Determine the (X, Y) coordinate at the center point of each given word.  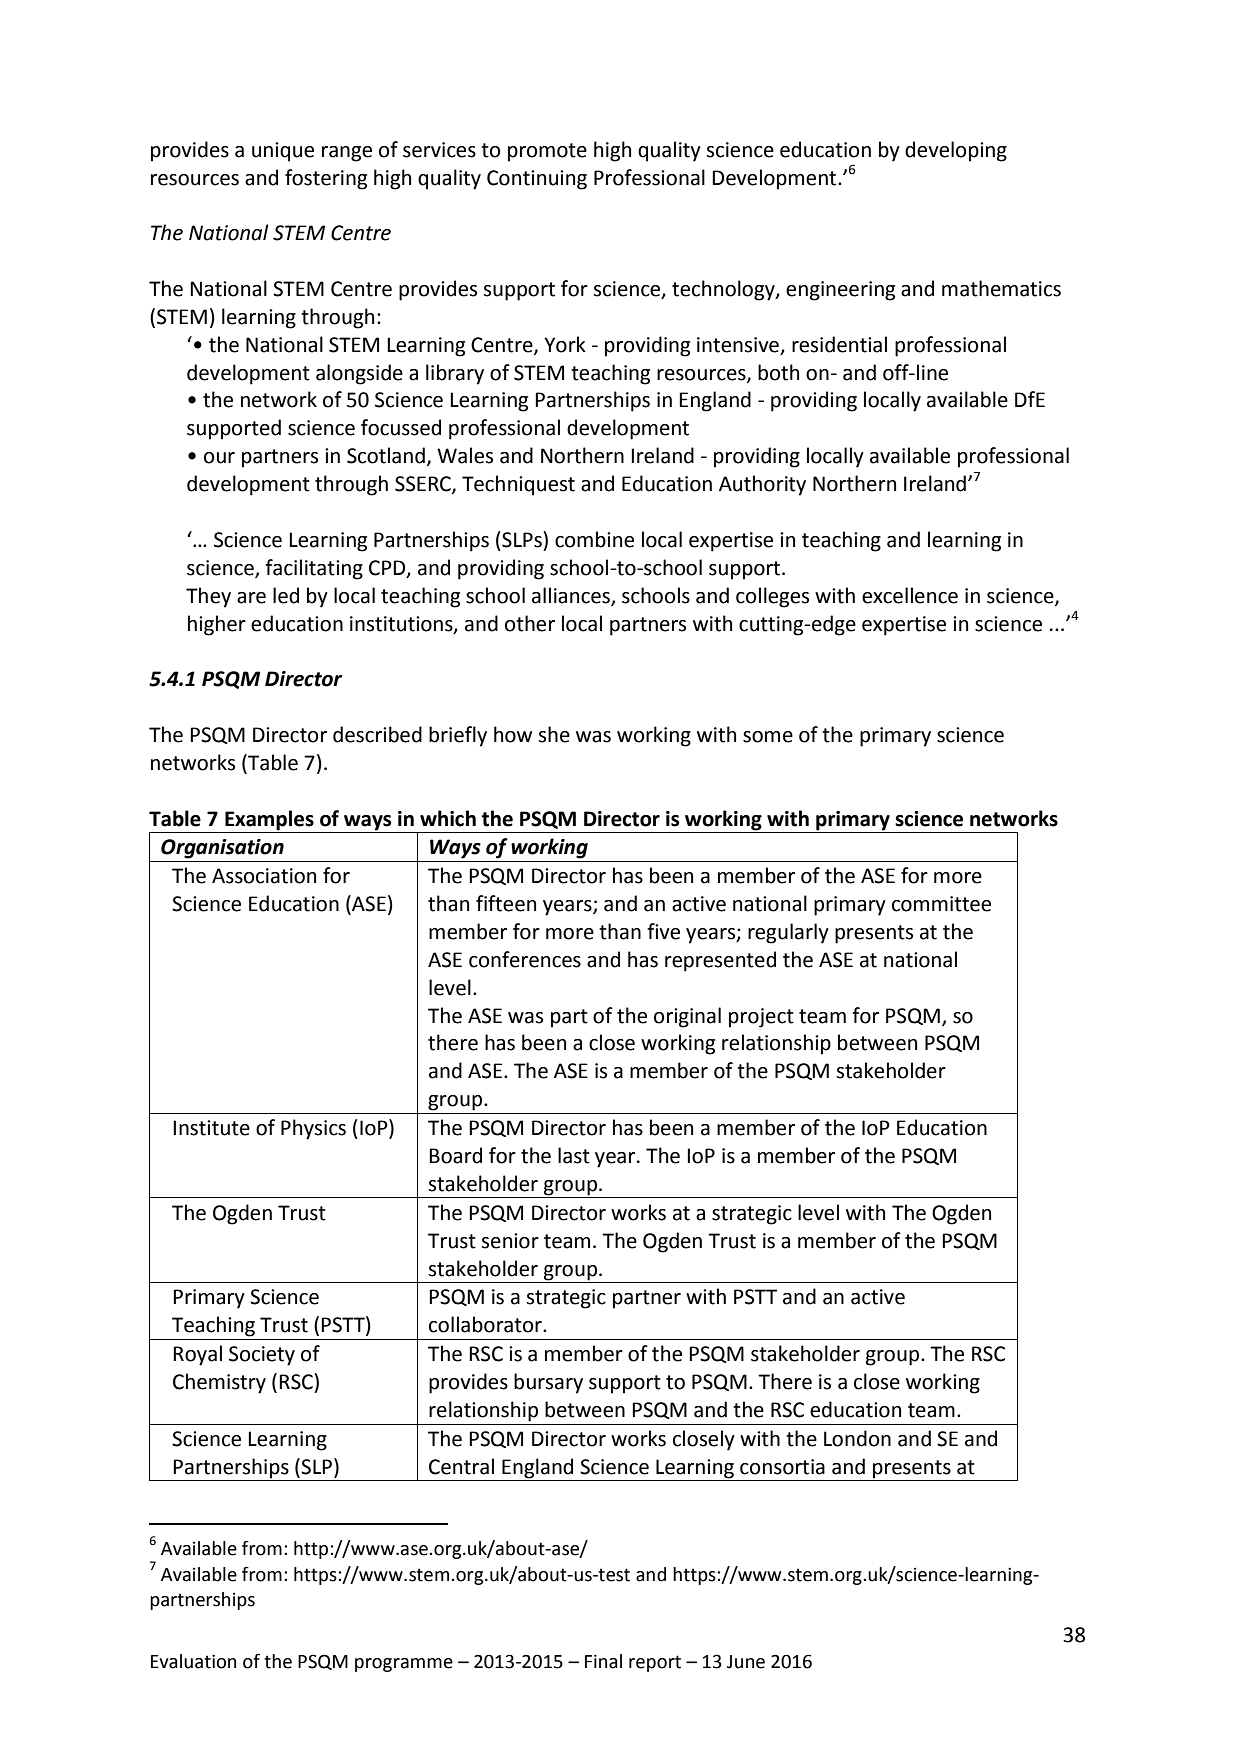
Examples (269, 820)
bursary (548, 1383)
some (768, 737)
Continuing (537, 180)
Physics (313, 1129)
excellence (910, 595)
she (554, 734)
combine (594, 539)
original (687, 1017)
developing (956, 151)
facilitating (314, 569)
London (857, 1438)
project (761, 1018)
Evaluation (193, 1661)
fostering (326, 179)
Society (262, 1356)
